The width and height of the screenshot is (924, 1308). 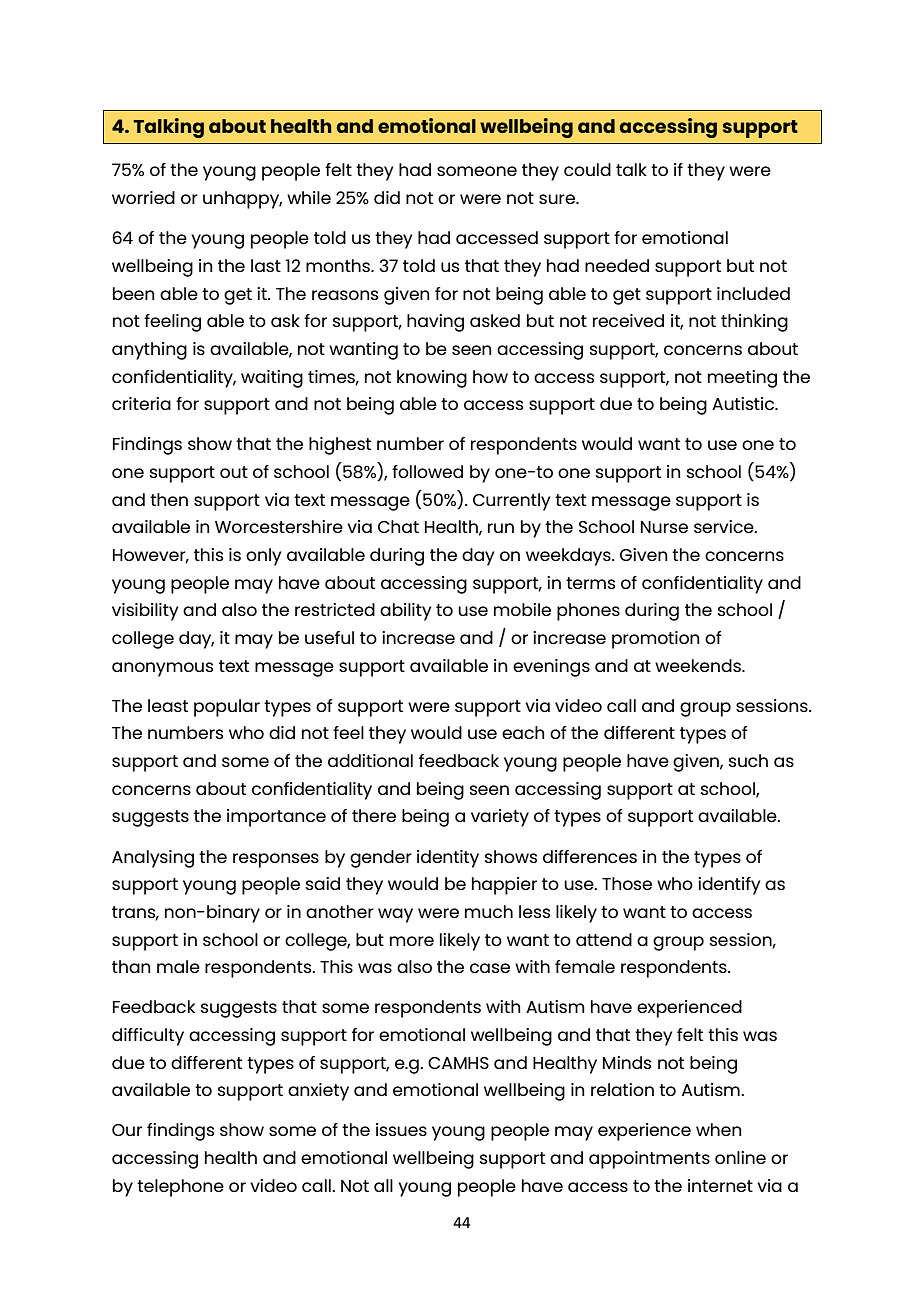 What do you see at coordinates (242, 200) in the screenshot?
I see `unhappy` at bounding box center [242, 200].
